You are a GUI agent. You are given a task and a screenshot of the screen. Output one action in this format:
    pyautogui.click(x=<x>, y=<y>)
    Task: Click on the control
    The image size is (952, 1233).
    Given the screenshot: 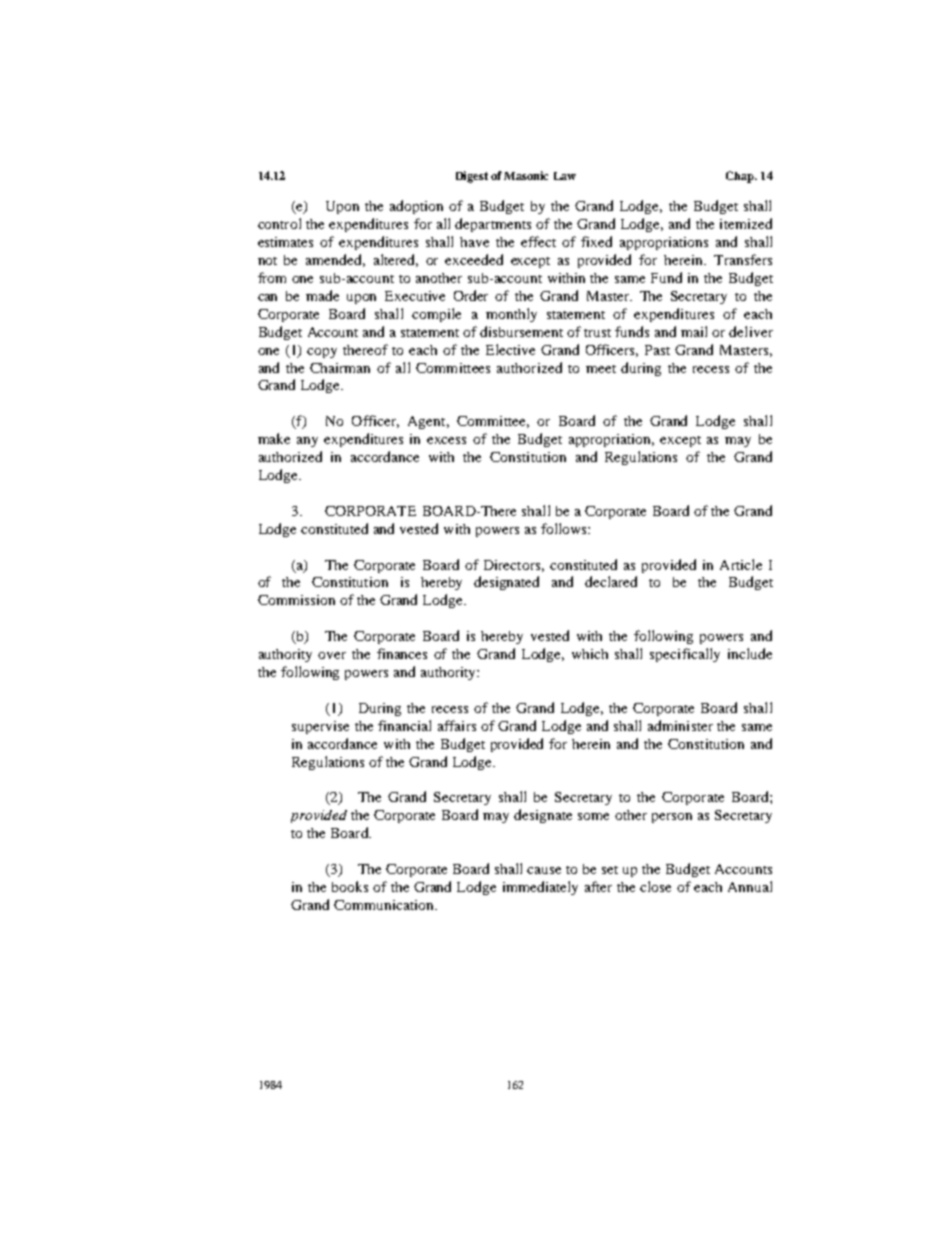 What is the action you would take?
    pyautogui.click(x=279, y=223)
